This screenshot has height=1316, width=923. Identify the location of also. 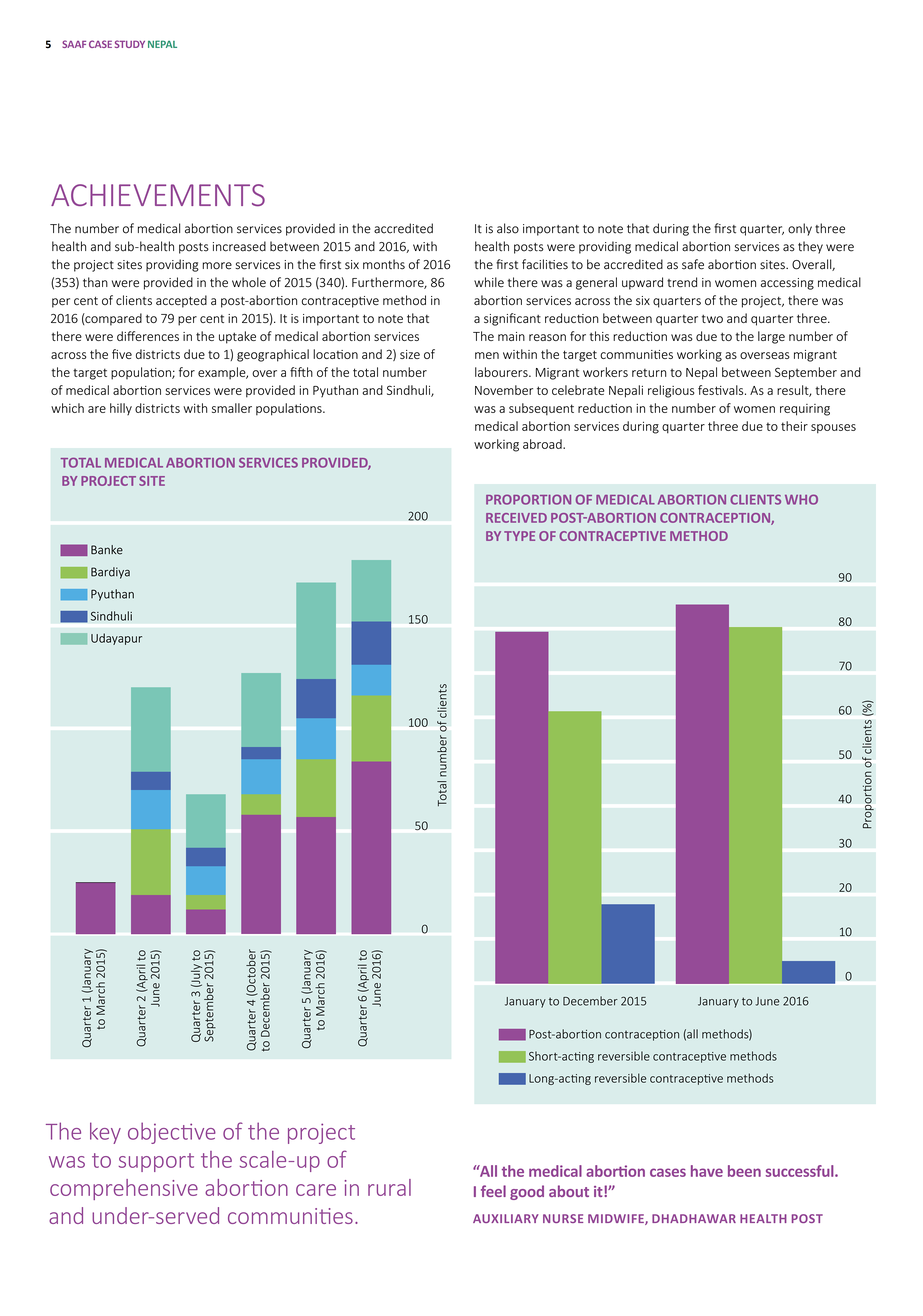
(508, 228).
